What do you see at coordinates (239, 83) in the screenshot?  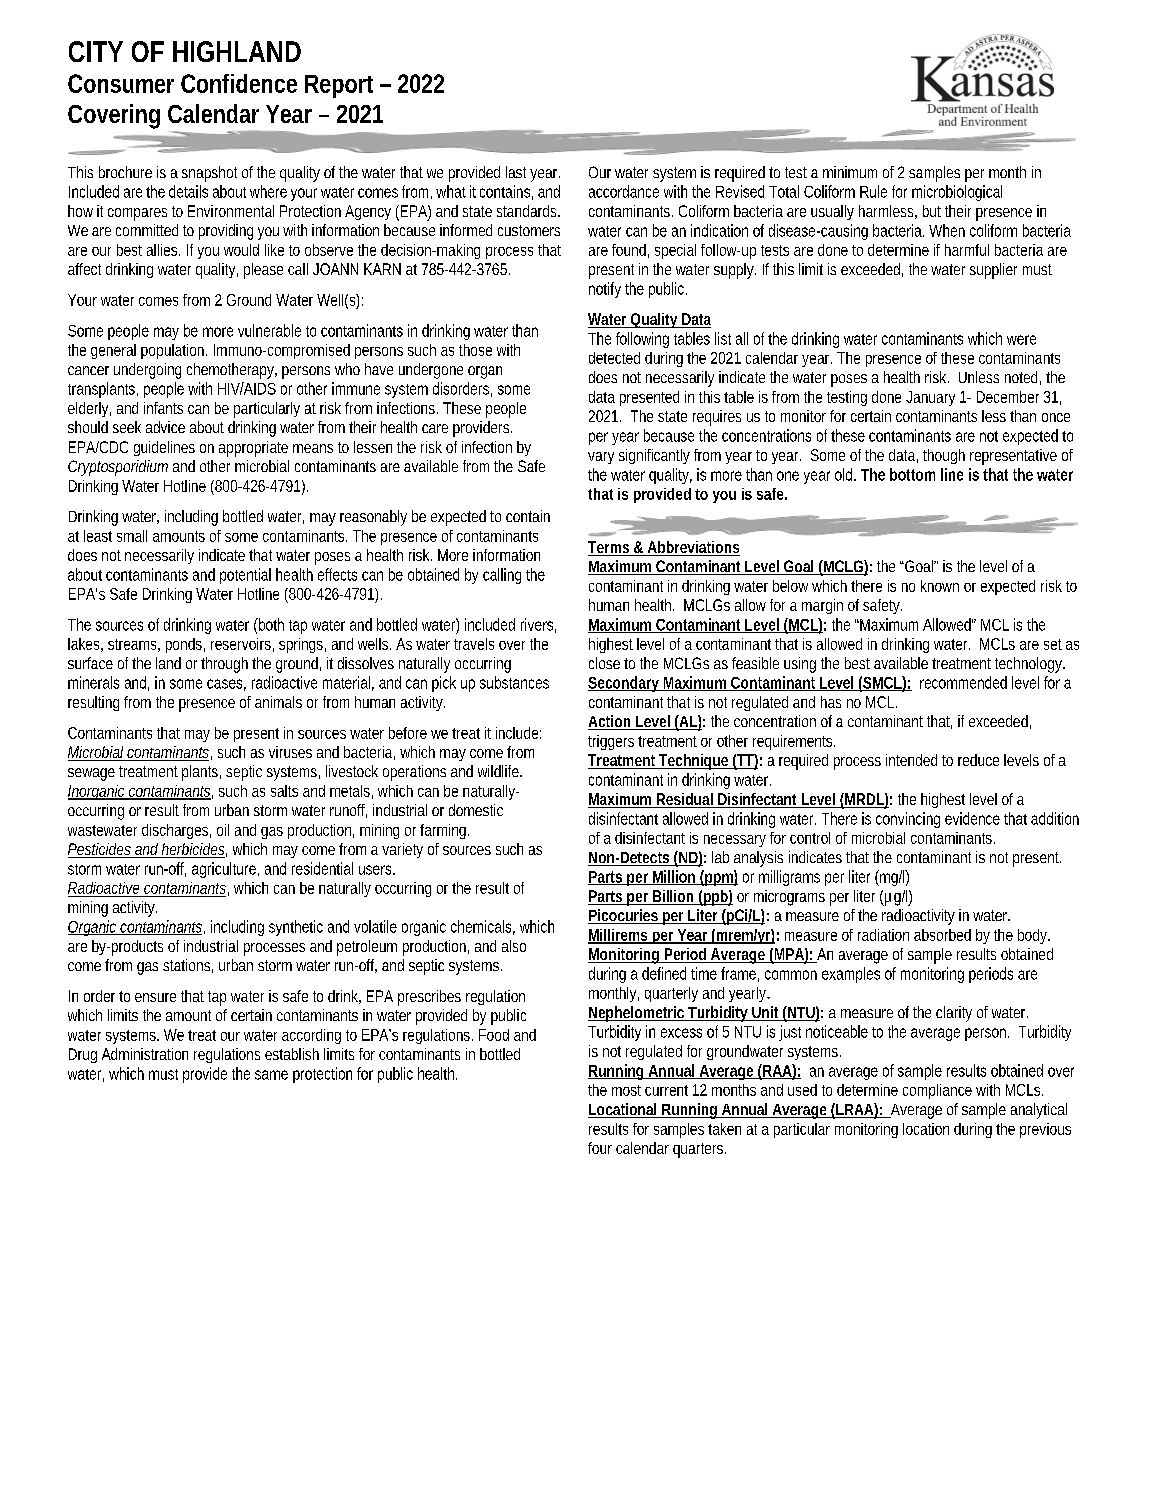 I see `Confidence` at bounding box center [239, 83].
